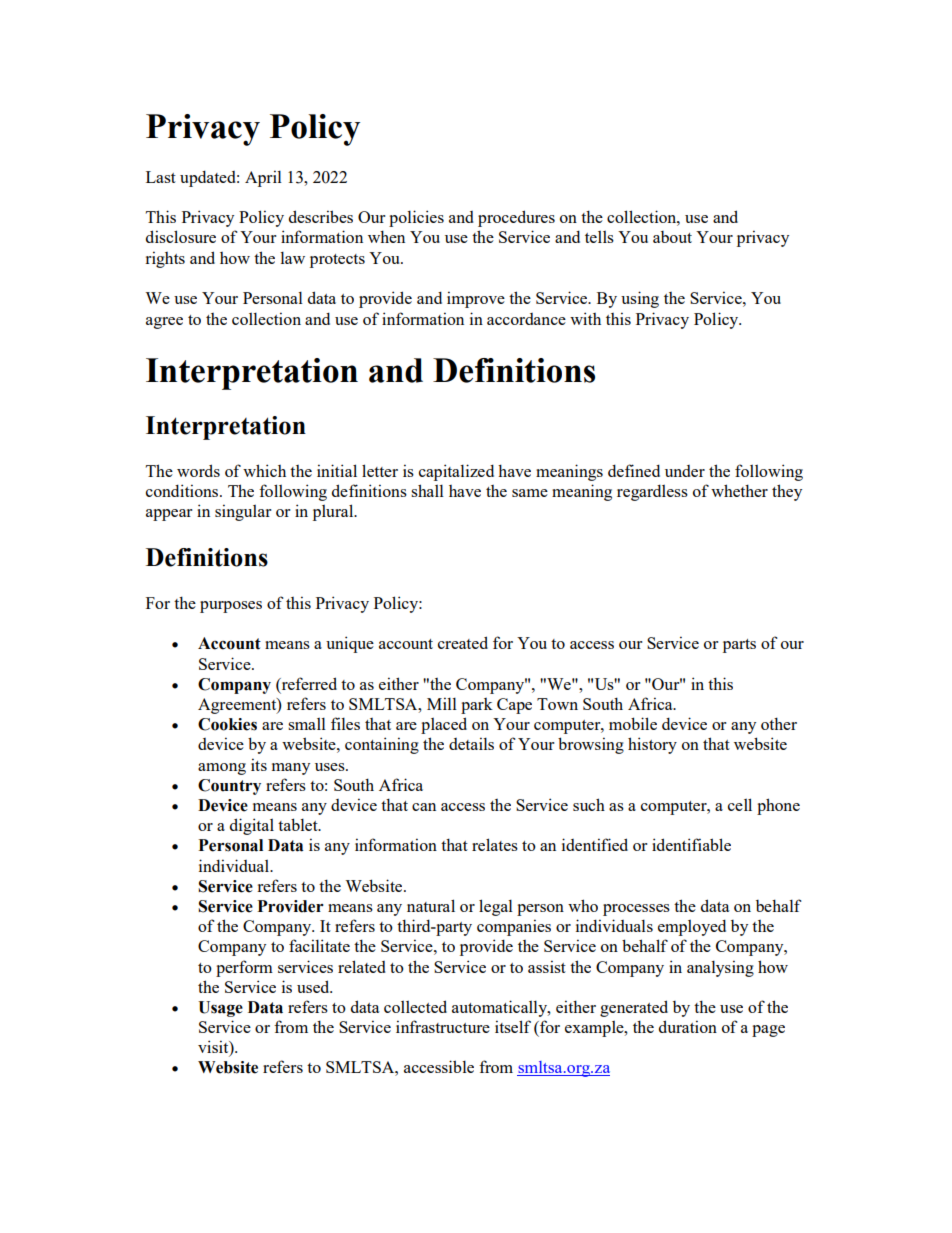  Describe the element at coordinates (220, 1009) in the document. I see `Usage` at that location.
